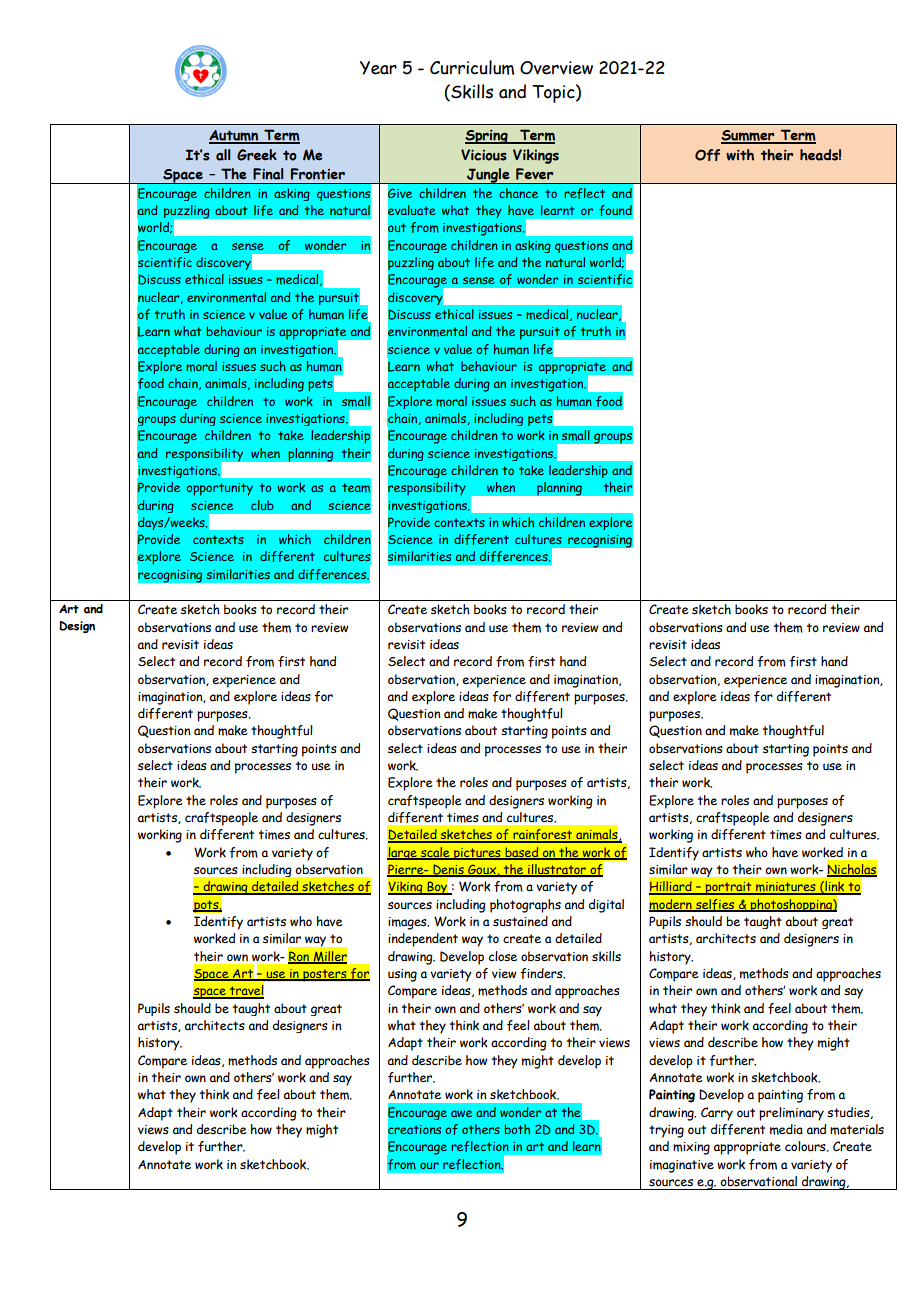 The height and width of the image is (1308, 924). I want to click on Autumn, so click(235, 137).
